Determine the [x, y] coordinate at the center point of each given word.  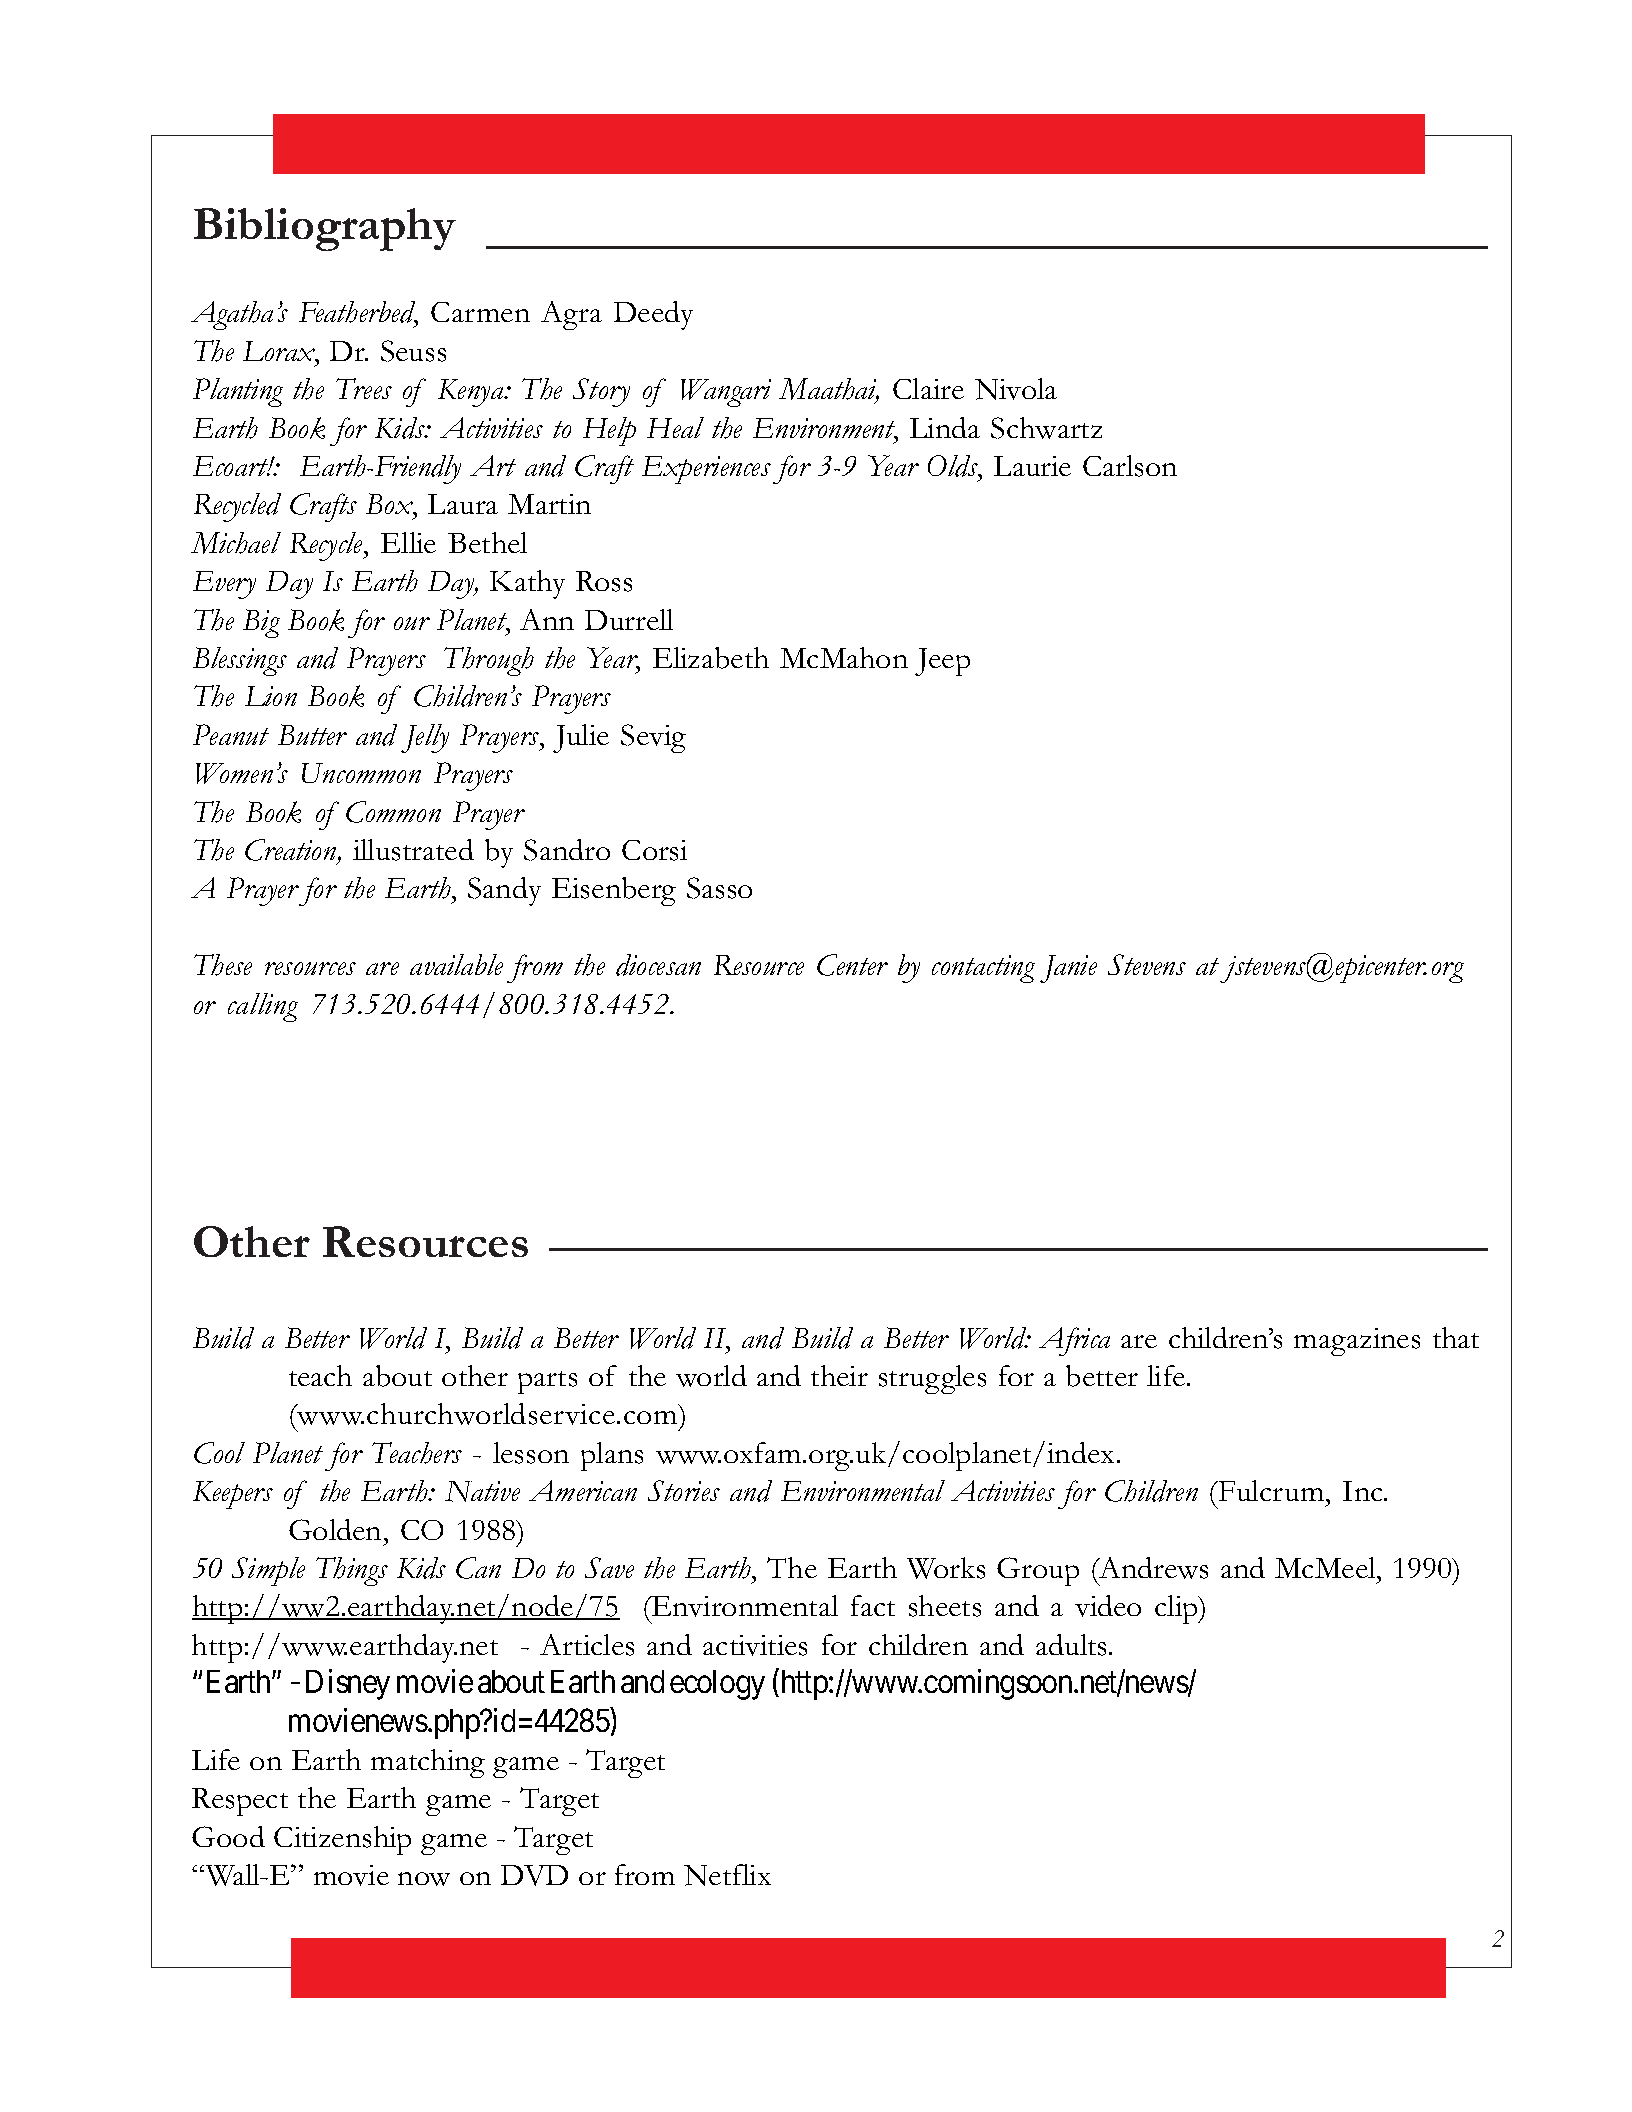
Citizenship [342, 1840]
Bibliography [325, 229]
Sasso [719, 888]
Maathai [829, 390]
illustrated [413, 850]
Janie [1068, 969]
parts [547, 1382]
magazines [1357, 1342]
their [839, 1375]
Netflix [727, 1875]
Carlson [1130, 466]
